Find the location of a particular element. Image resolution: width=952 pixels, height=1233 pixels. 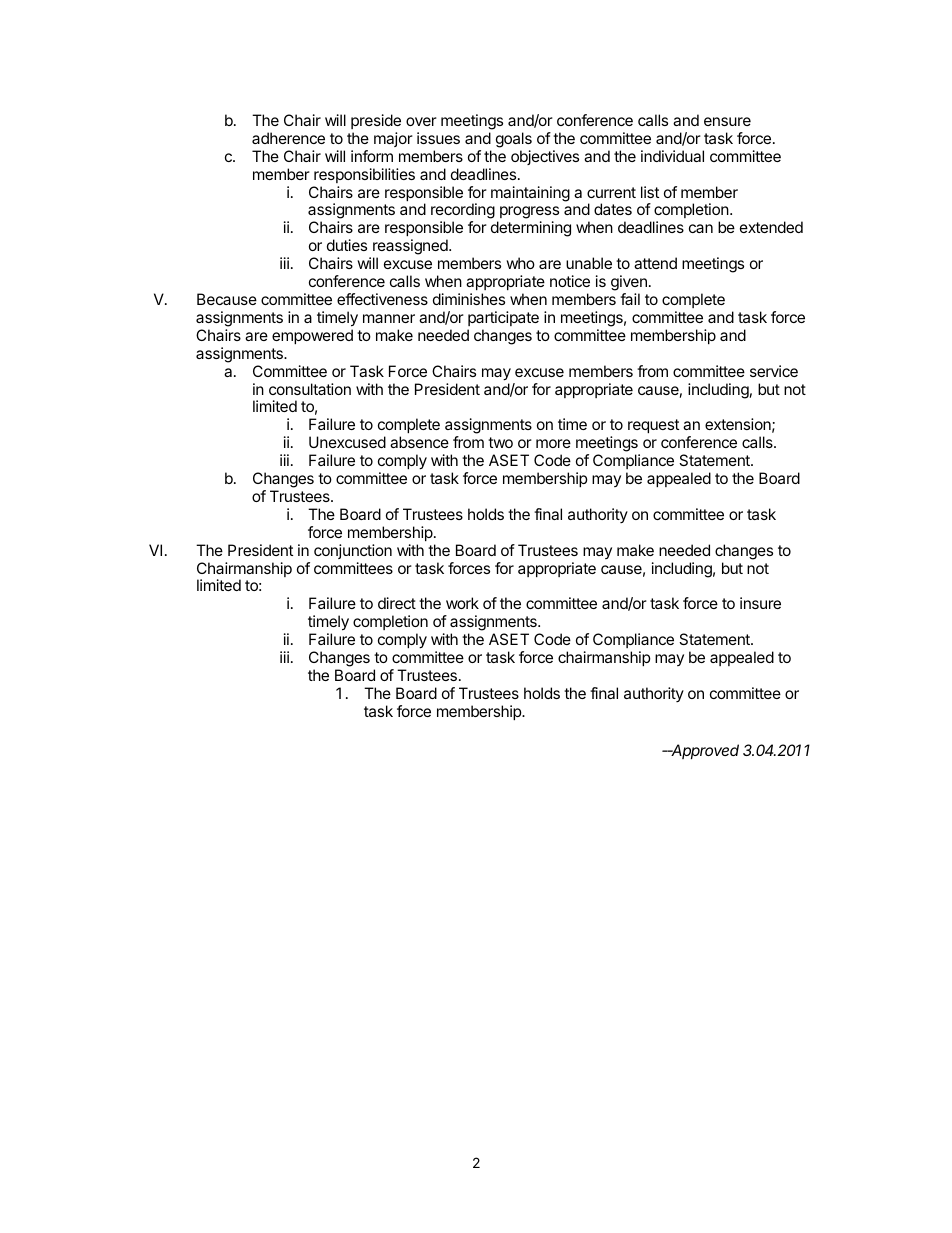

inform is located at coordinates (372, 156).
